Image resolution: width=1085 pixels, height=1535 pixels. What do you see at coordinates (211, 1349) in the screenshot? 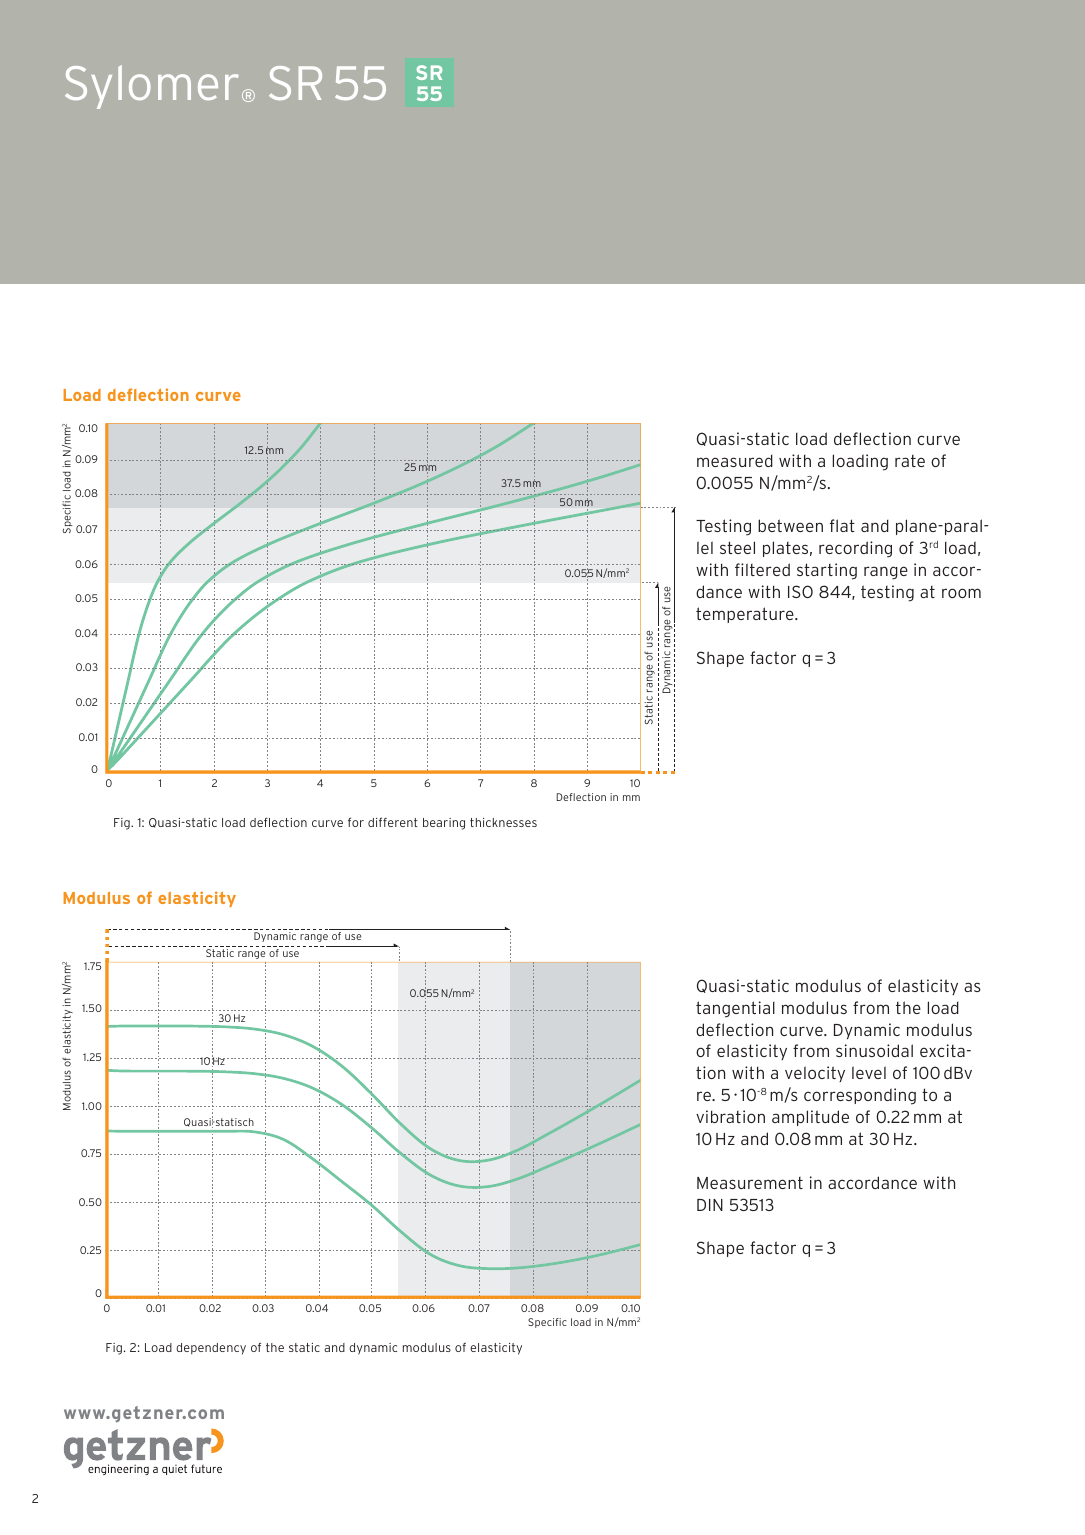
I see `dependency` at bounding box center [211, 1349].
